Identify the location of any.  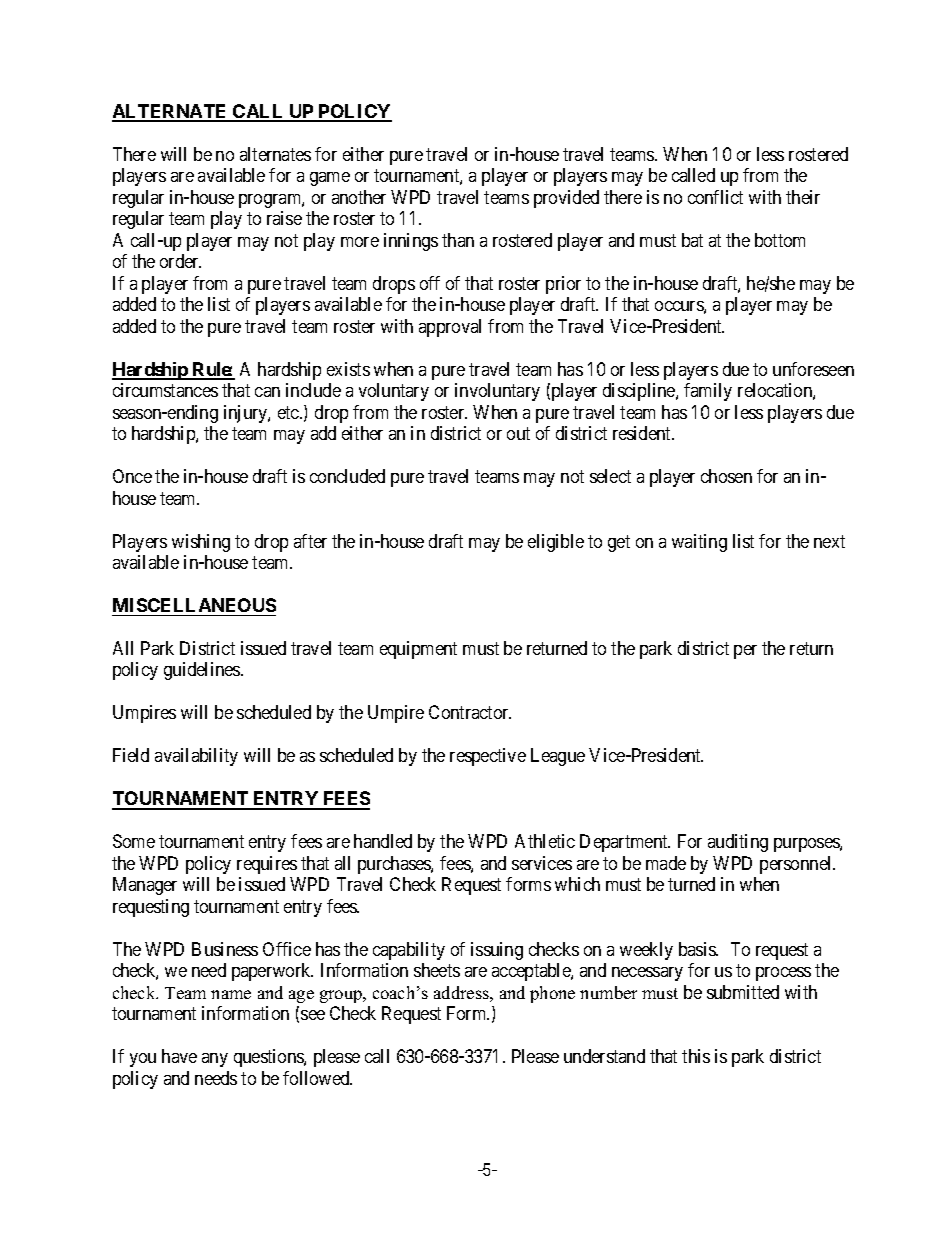
(215, 1060).
